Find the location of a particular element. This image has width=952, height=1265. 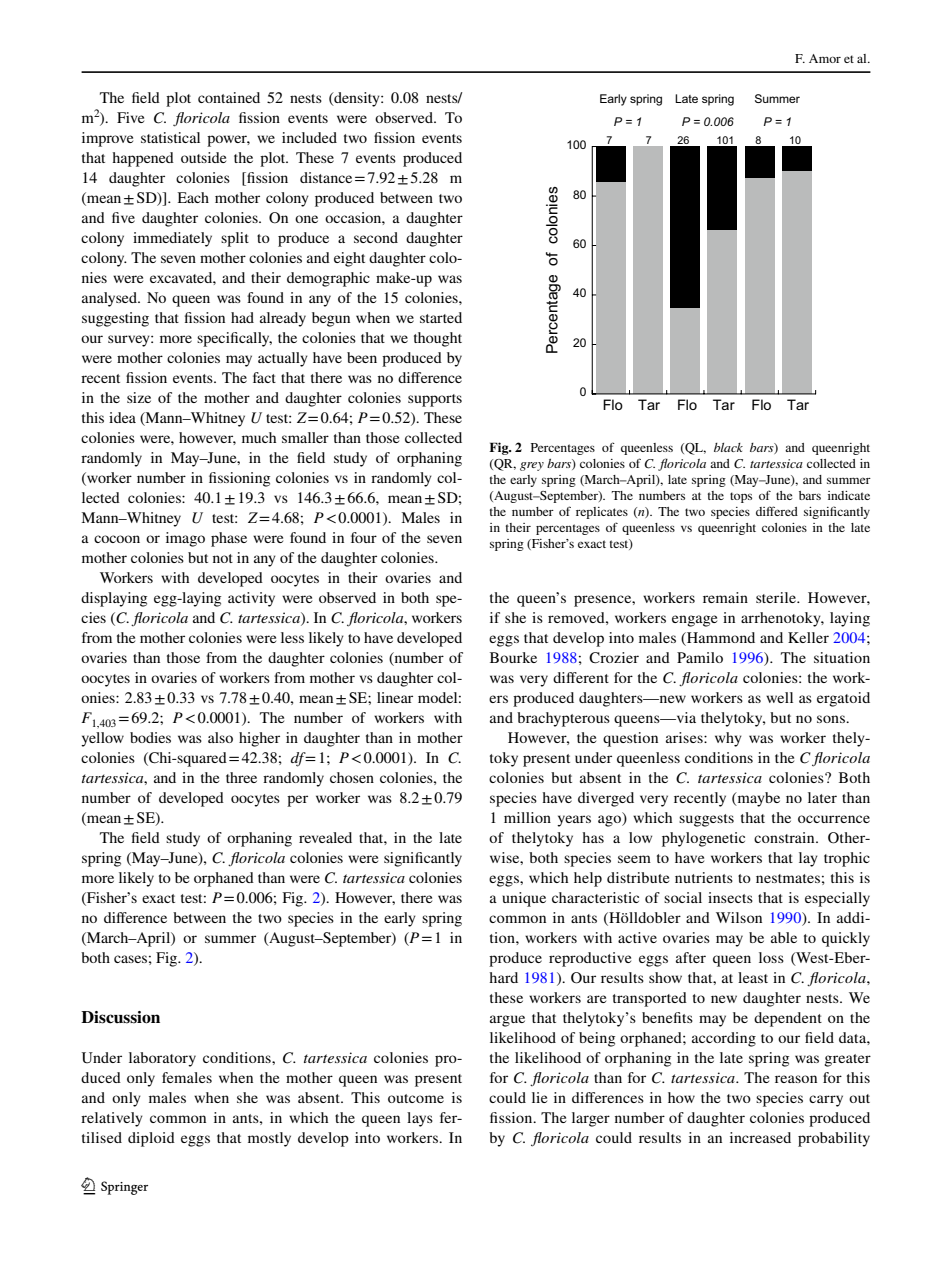

lays is located at coordinates (420, 1119).
